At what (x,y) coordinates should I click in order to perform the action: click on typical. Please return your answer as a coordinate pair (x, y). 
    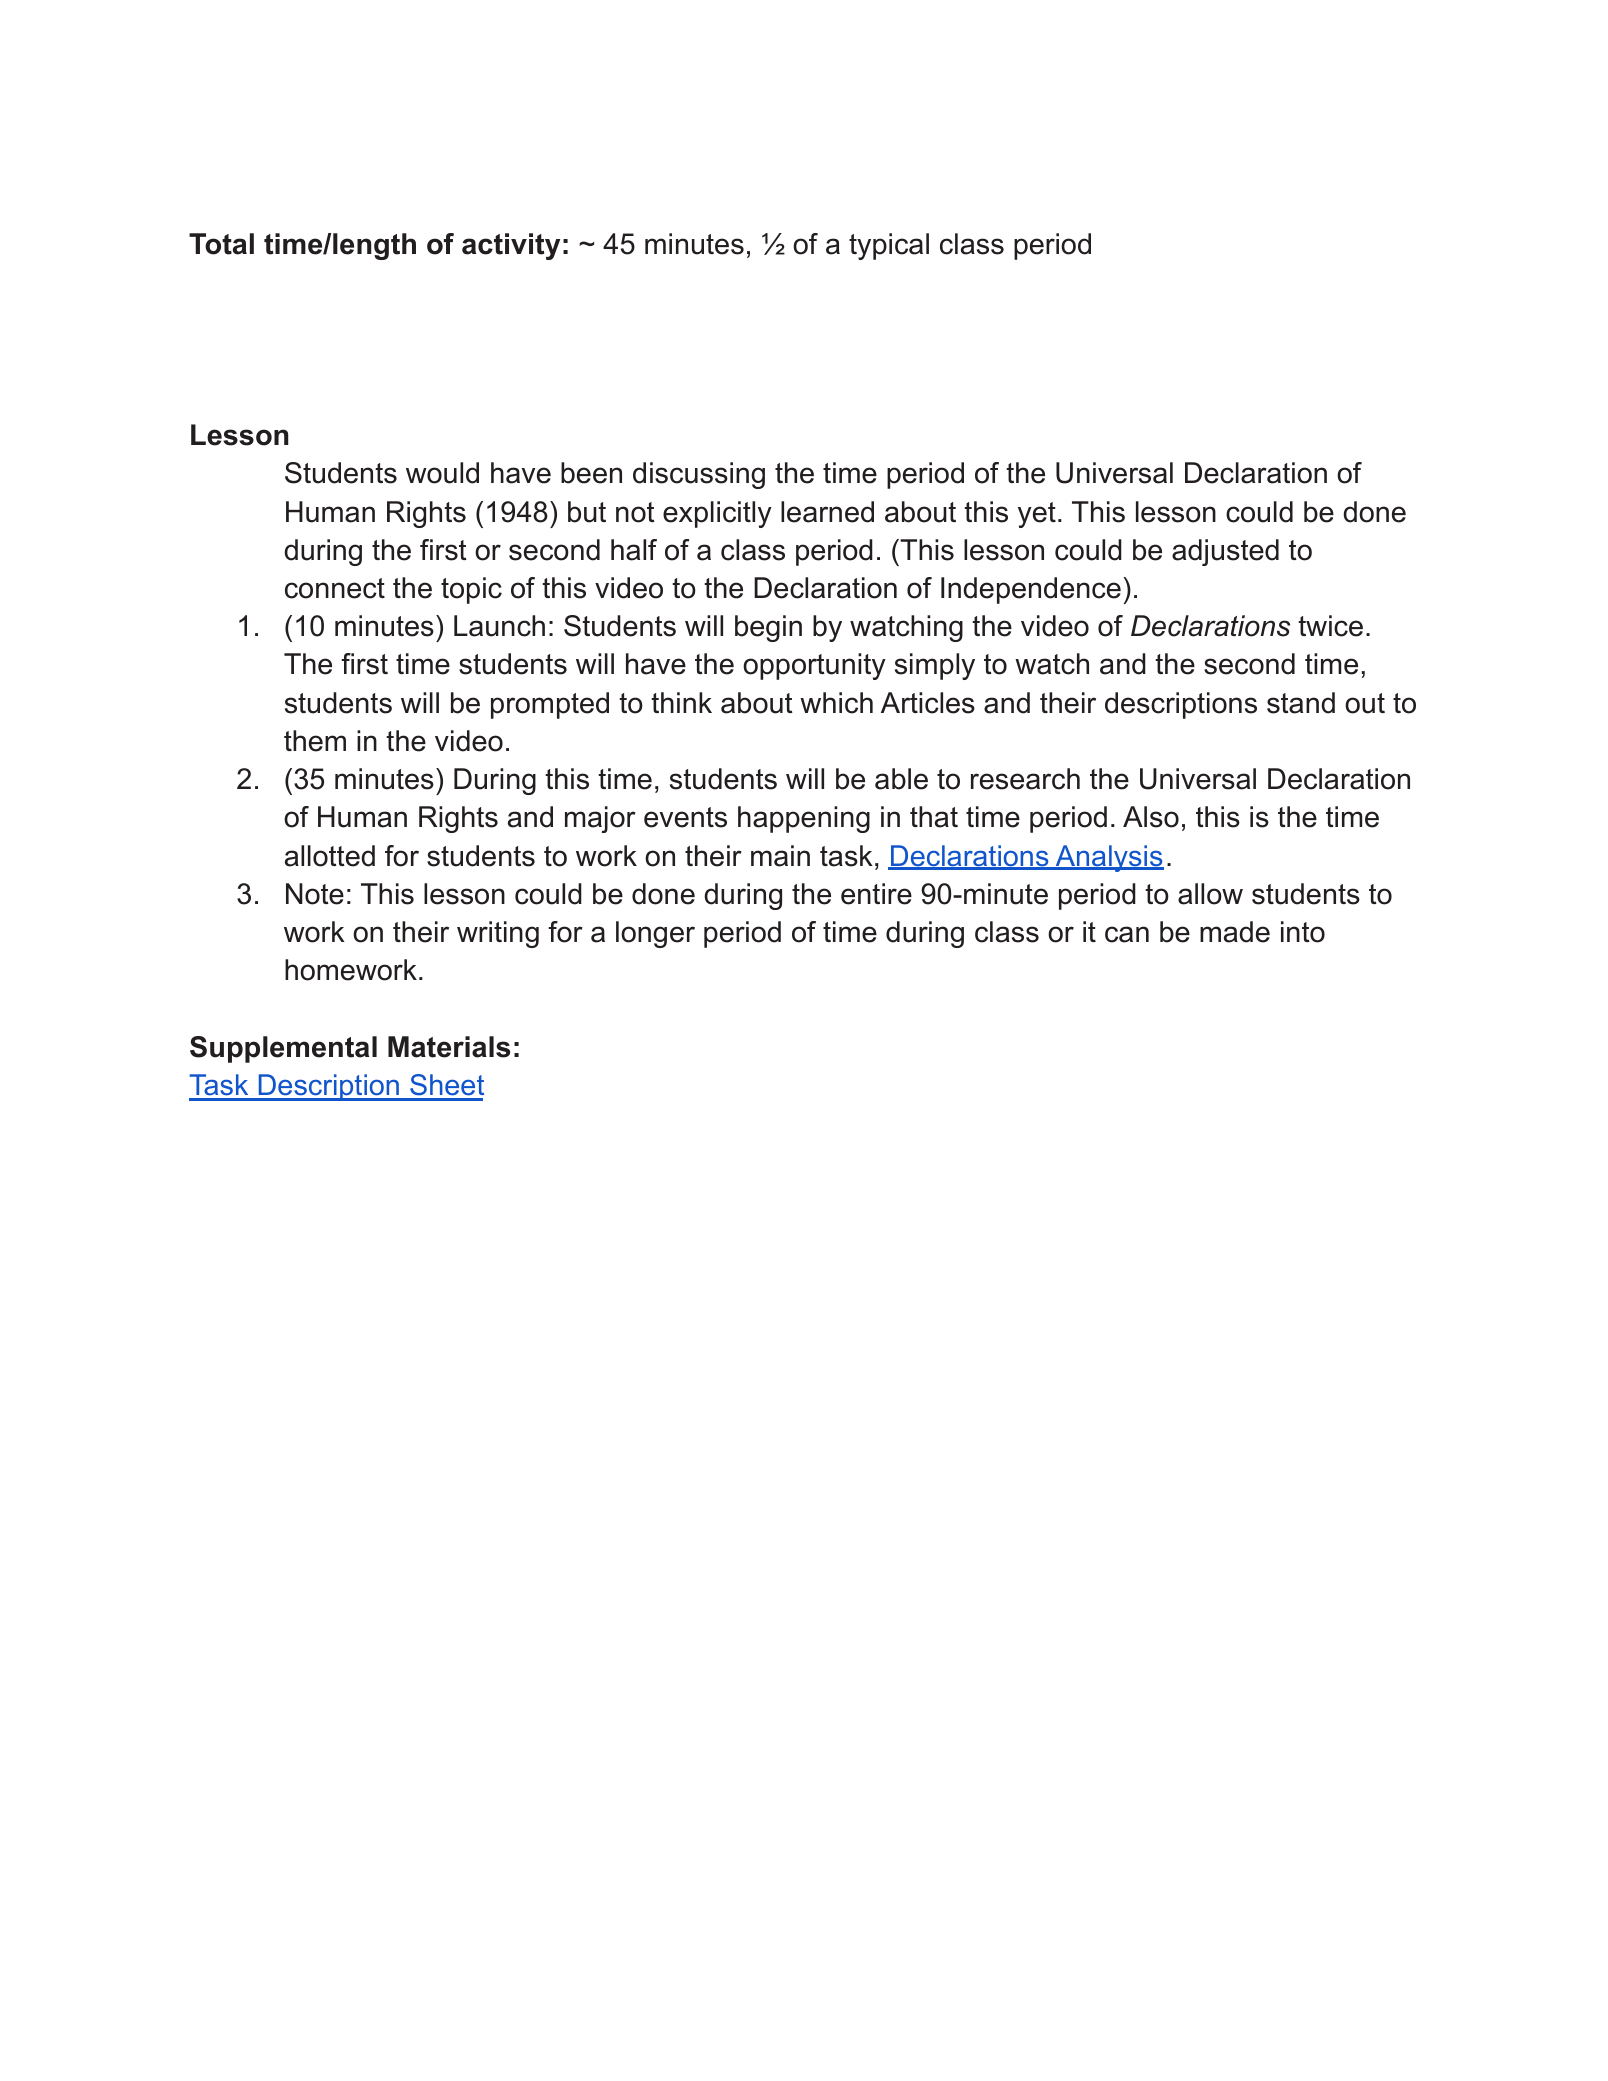
    Looking at the image, I should click on (889, 246).
